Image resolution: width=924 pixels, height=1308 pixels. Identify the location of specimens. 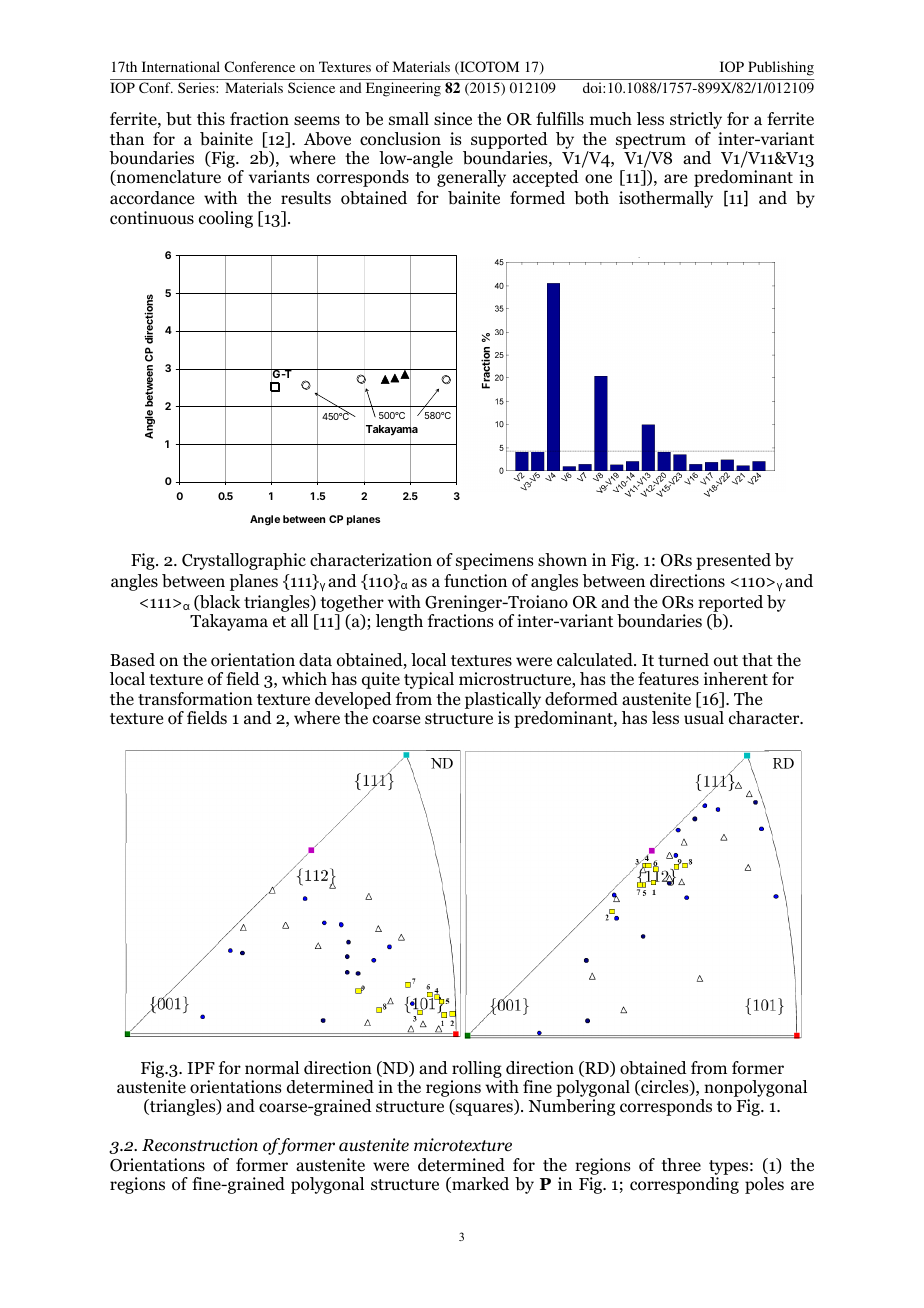
(495, 561).
